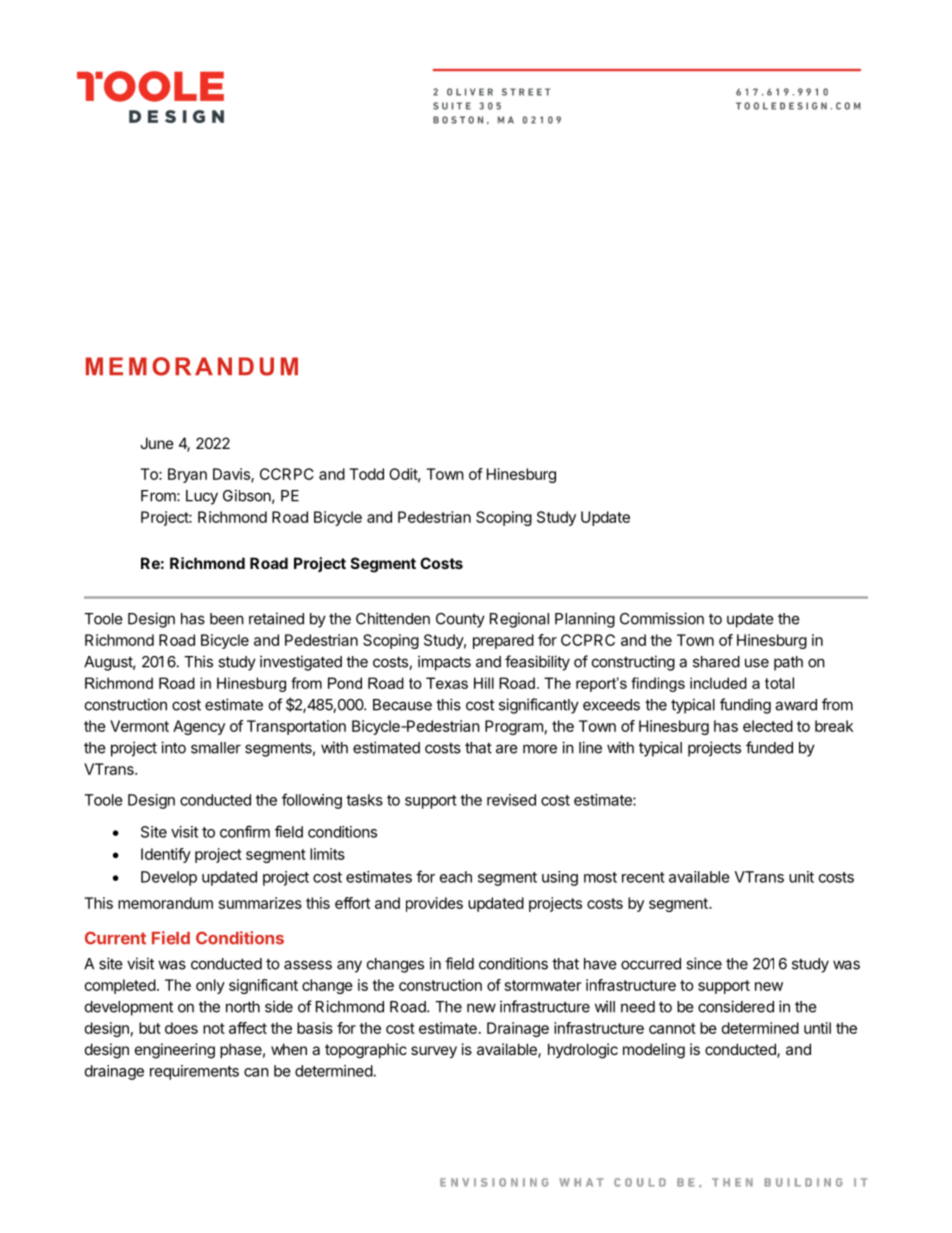 This page has height=1233, width=952. What do you see at coordinates (460, 620) in the page?
I see `County` at bounding box center [460, 620].
